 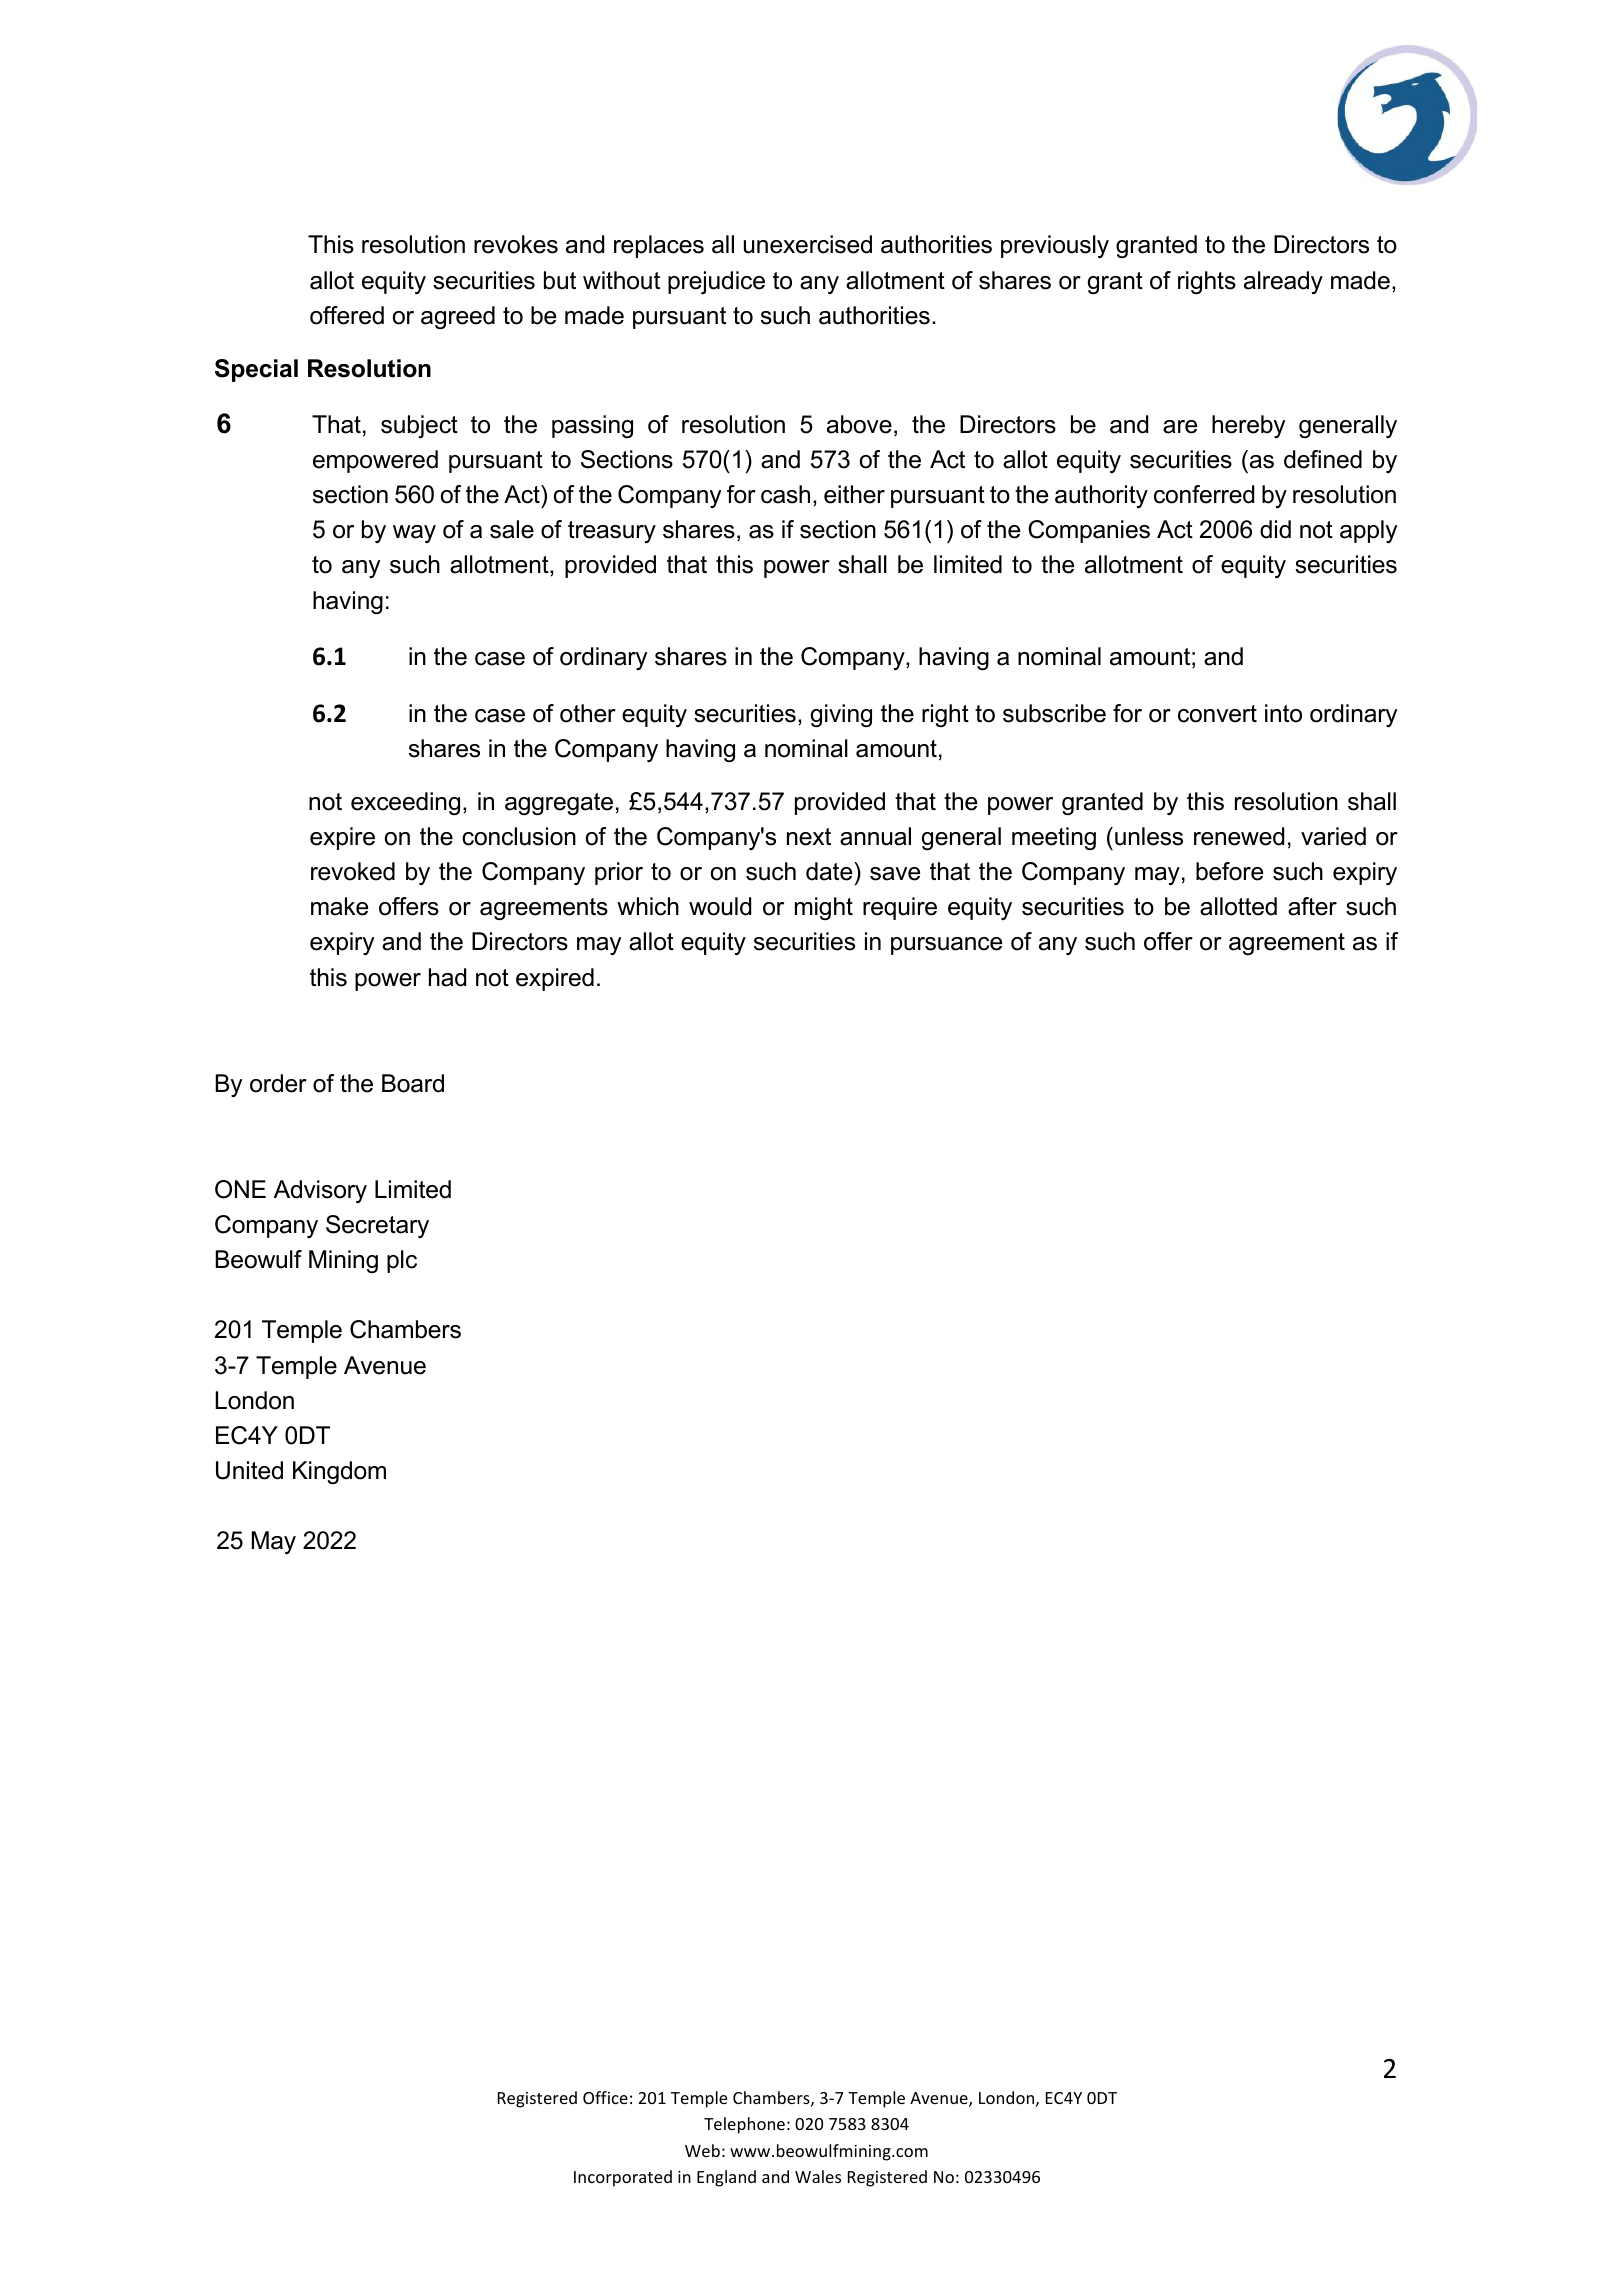 What do you see at coordinates (841, 715) in the page?
I see `giving` at bounding box center [841, 715].
